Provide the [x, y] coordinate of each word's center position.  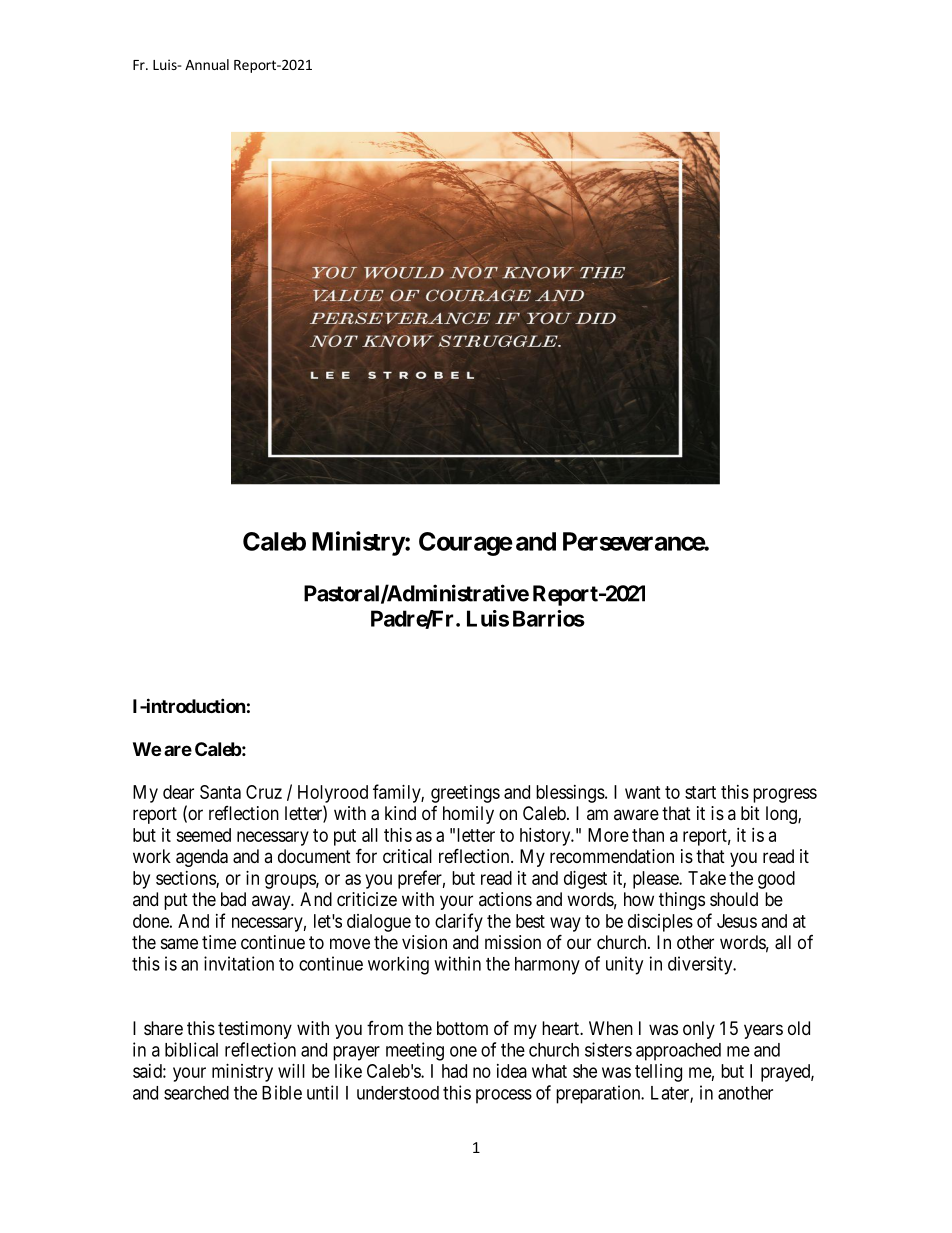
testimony [255, 1030]
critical [407, 856]
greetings [465, 794]
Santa [220, 792]
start [700, 792]
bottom [462, 1028]
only [699, 1030]
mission [513, 942]
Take [707, 878]
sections [186, 879]
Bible [282, 1092]
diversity [701, 965]
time [219, 942]
